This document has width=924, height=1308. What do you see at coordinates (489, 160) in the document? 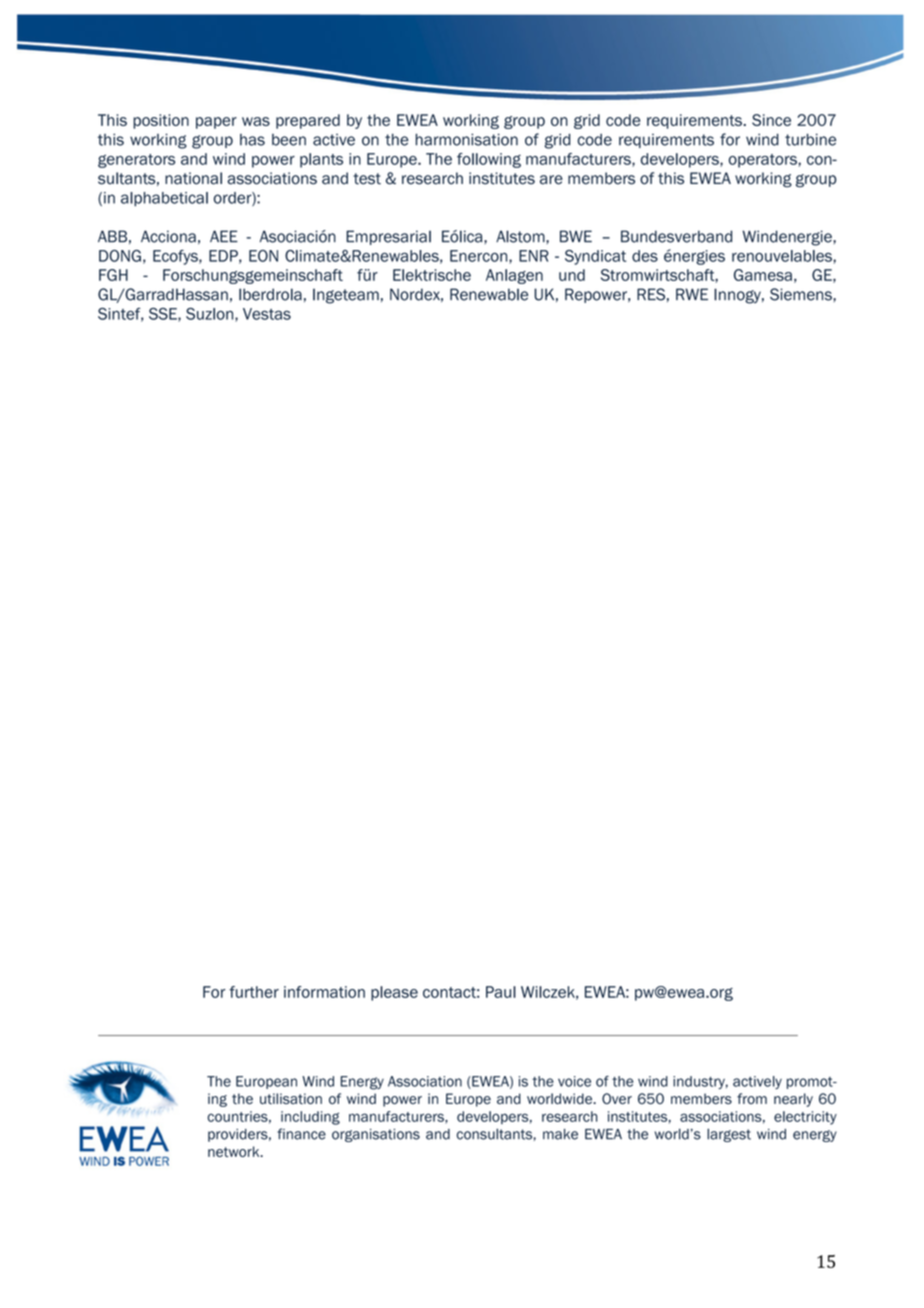
I see `following` at bounding box center [489, 160].
